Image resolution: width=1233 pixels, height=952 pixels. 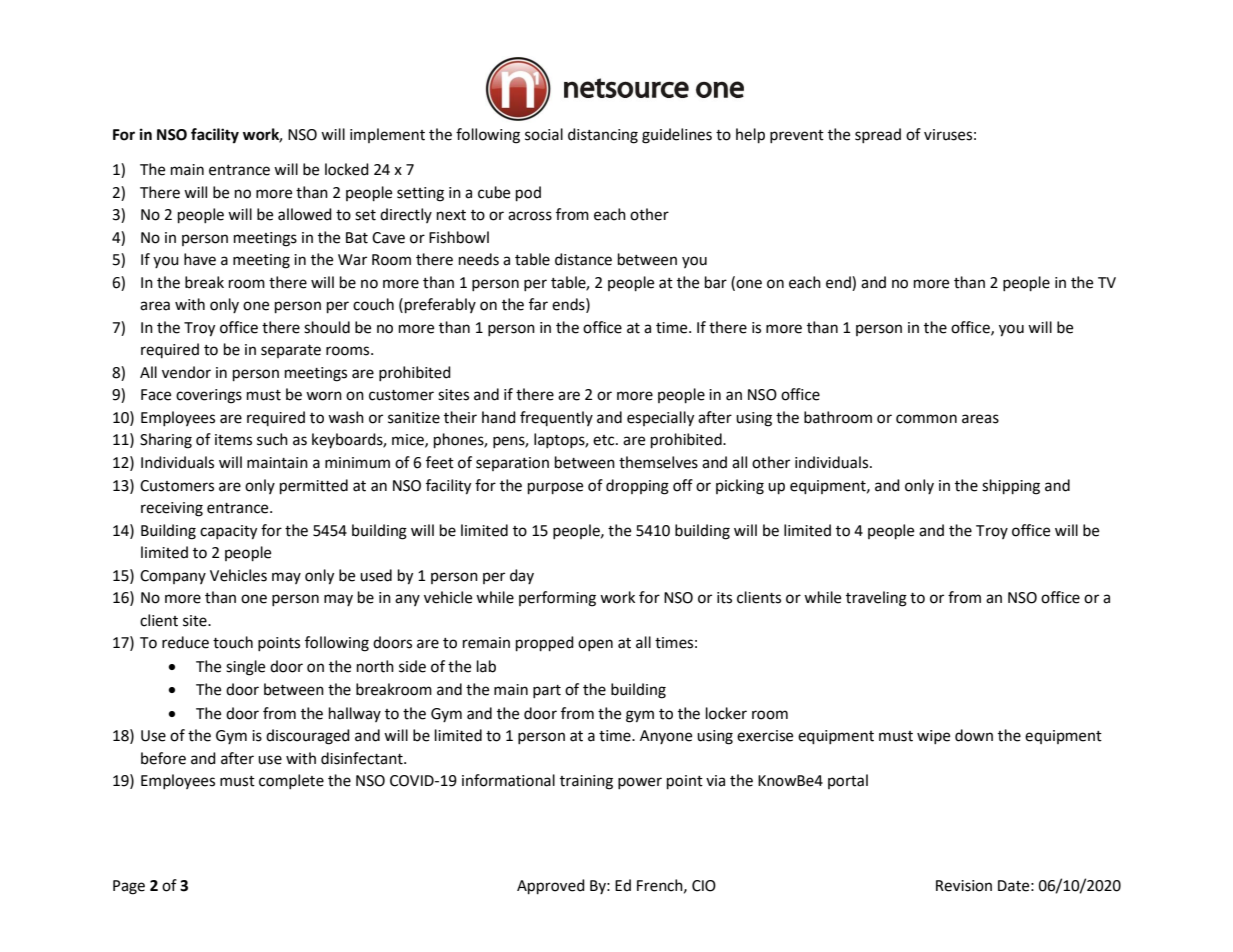 I want to click on social, so click(x=544, y=134).
